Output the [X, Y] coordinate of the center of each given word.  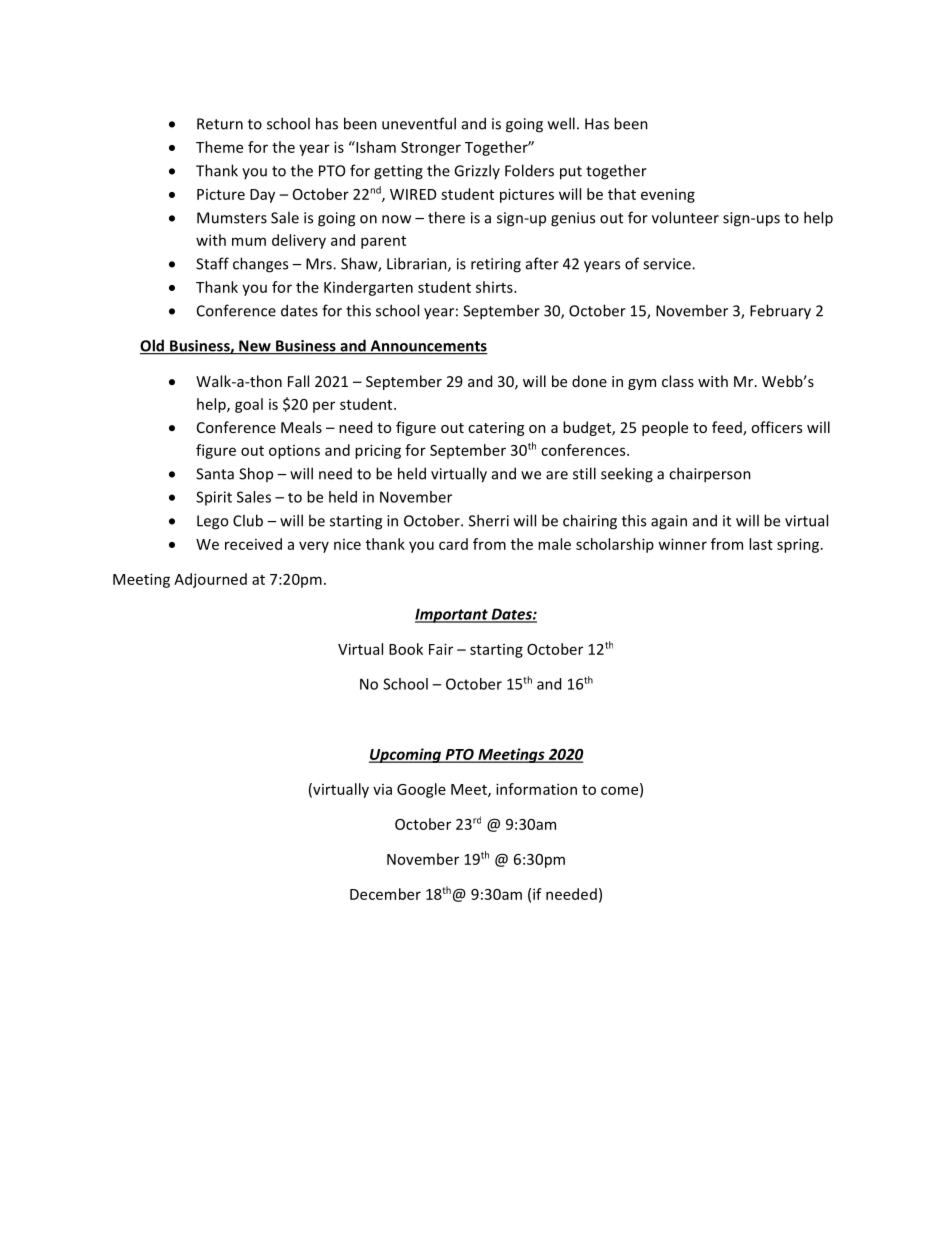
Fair [441, 649]
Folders [529, 170]
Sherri [489, 520]
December [385, 894]
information [536, 789]
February [780, 312]
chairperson [710, 475]
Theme [219, 147]
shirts [495, 287]
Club [248, 520]
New [255, 347]
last [761, 544]
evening [668, 196]
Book [406, 649]
